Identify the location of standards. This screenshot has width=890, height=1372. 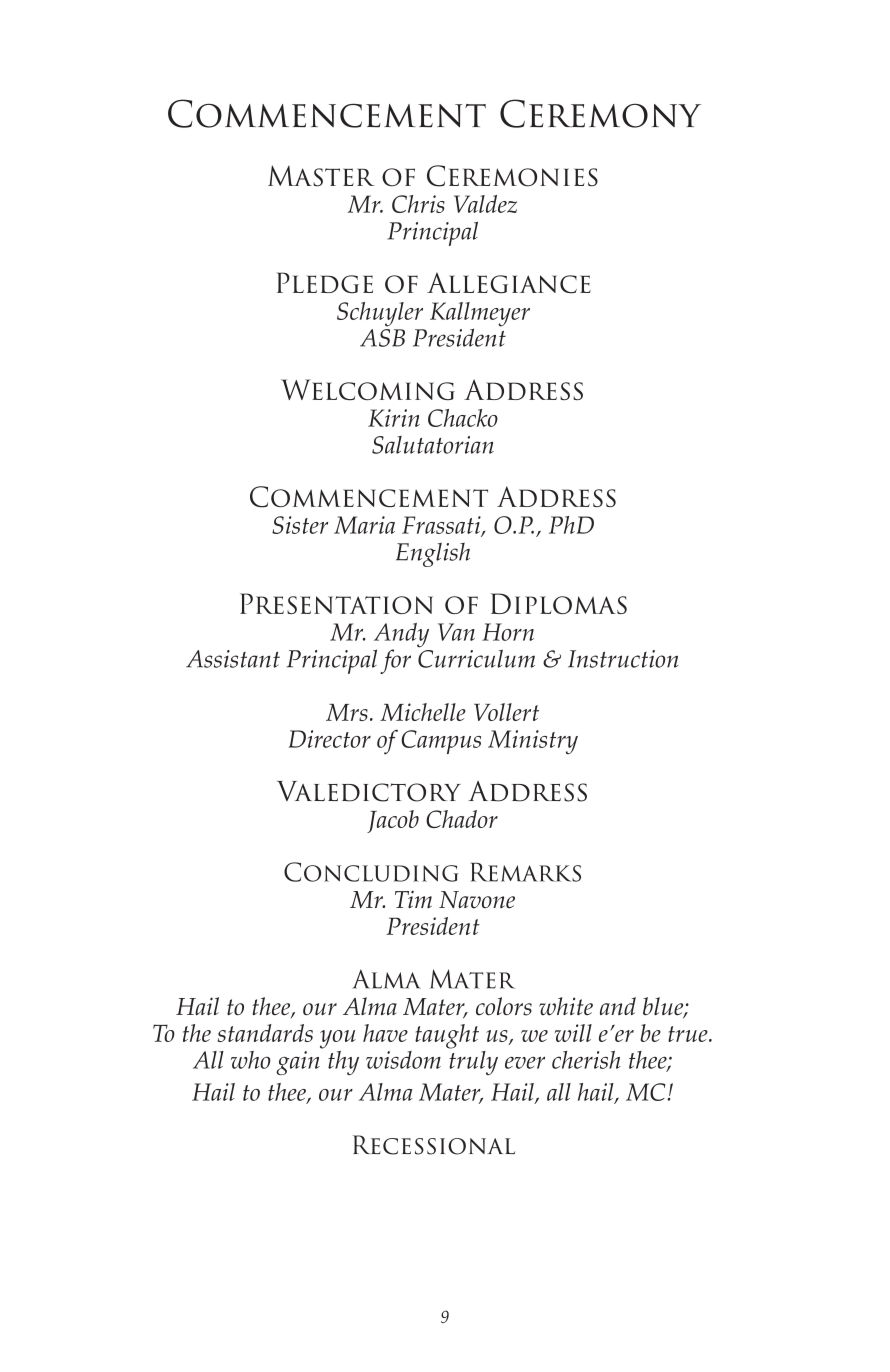
(265, 1033).
